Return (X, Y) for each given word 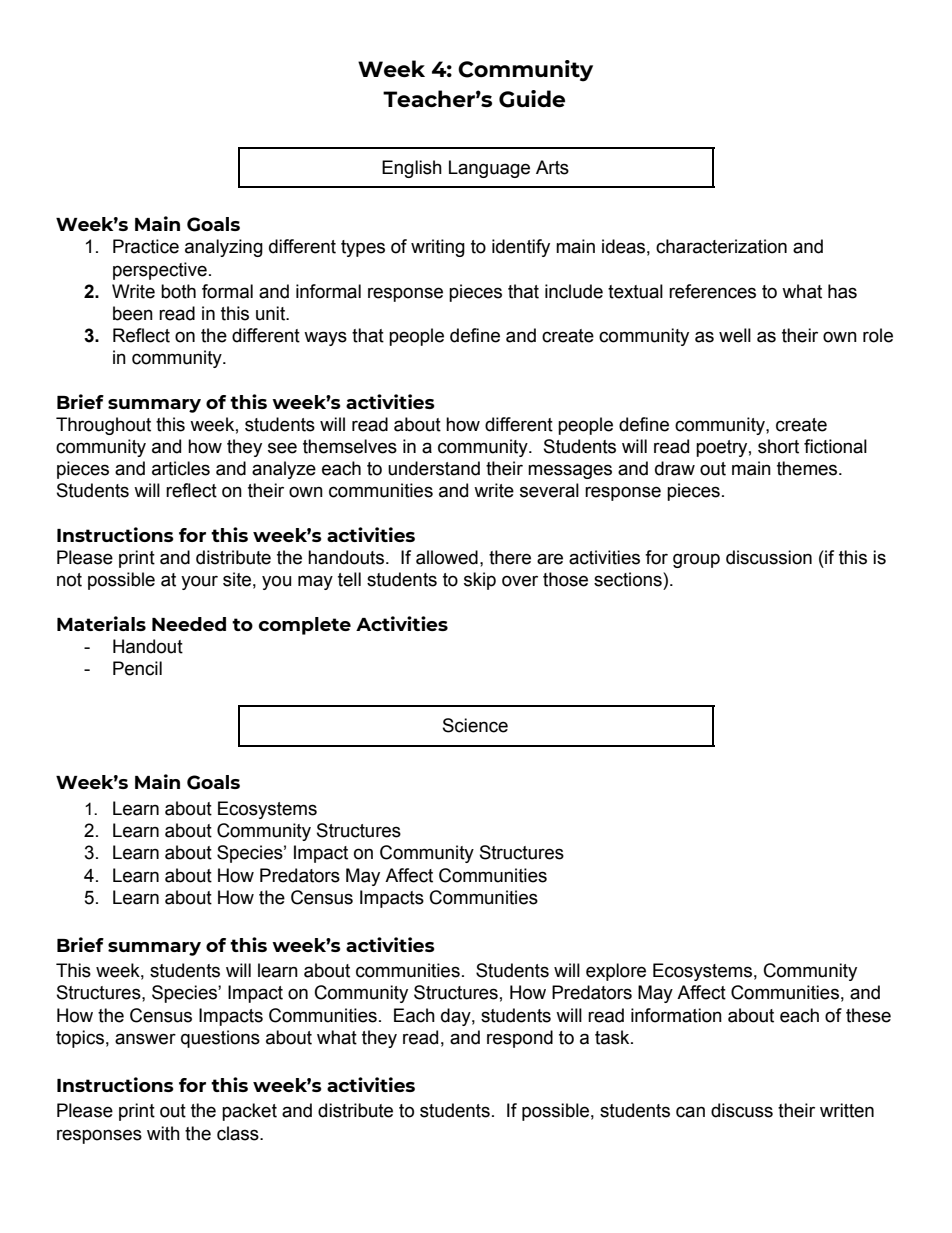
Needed (189, 624)
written (847, 1110)
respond (520, 1039)
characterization (721, 246)
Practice (146, 246)
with (163, 1133)
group (696, 560)
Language (489, 169)
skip (480, 581)
